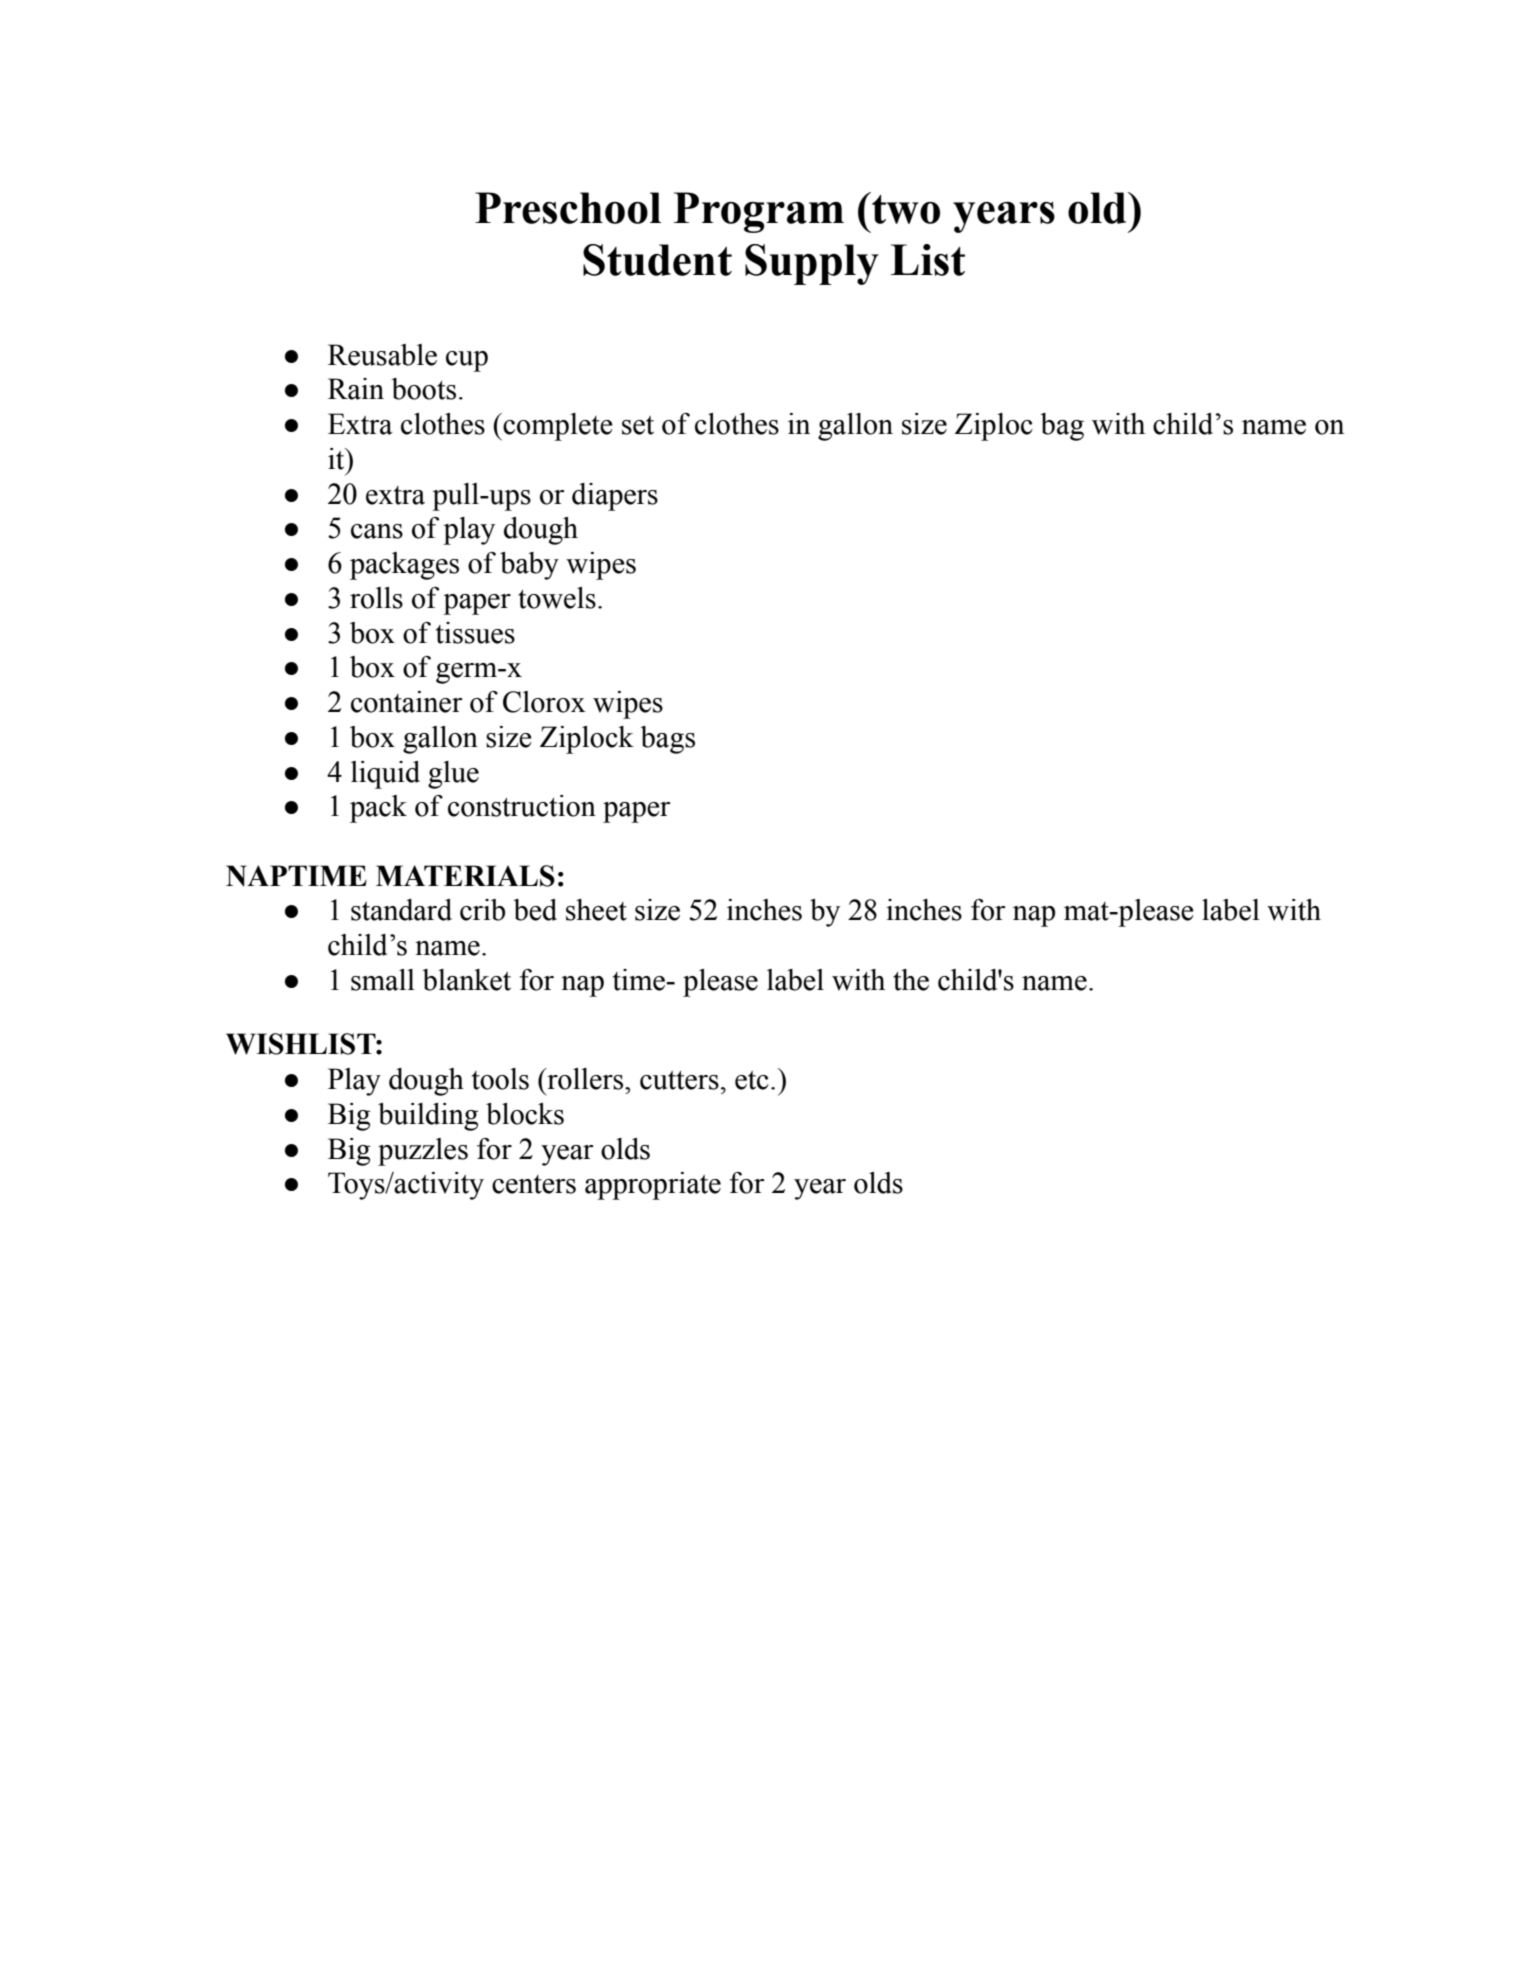  Describe the element at coordinates (544, 702) in the screenshot. I see `Clorox` at that location.
